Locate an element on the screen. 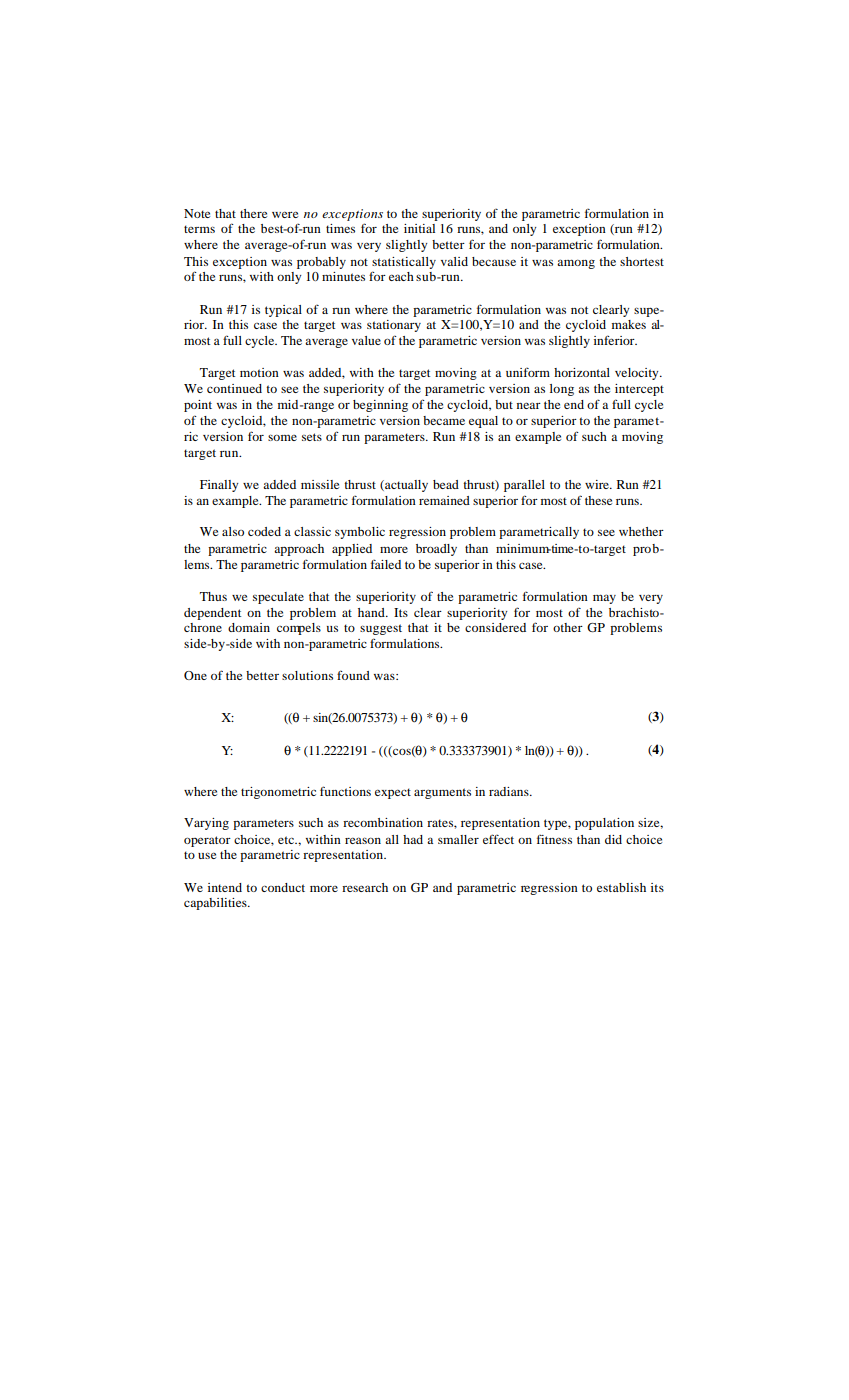 Image resolution: width=849 pixels, height=1400 pixels. intend is located at coordinates (225, 887).
